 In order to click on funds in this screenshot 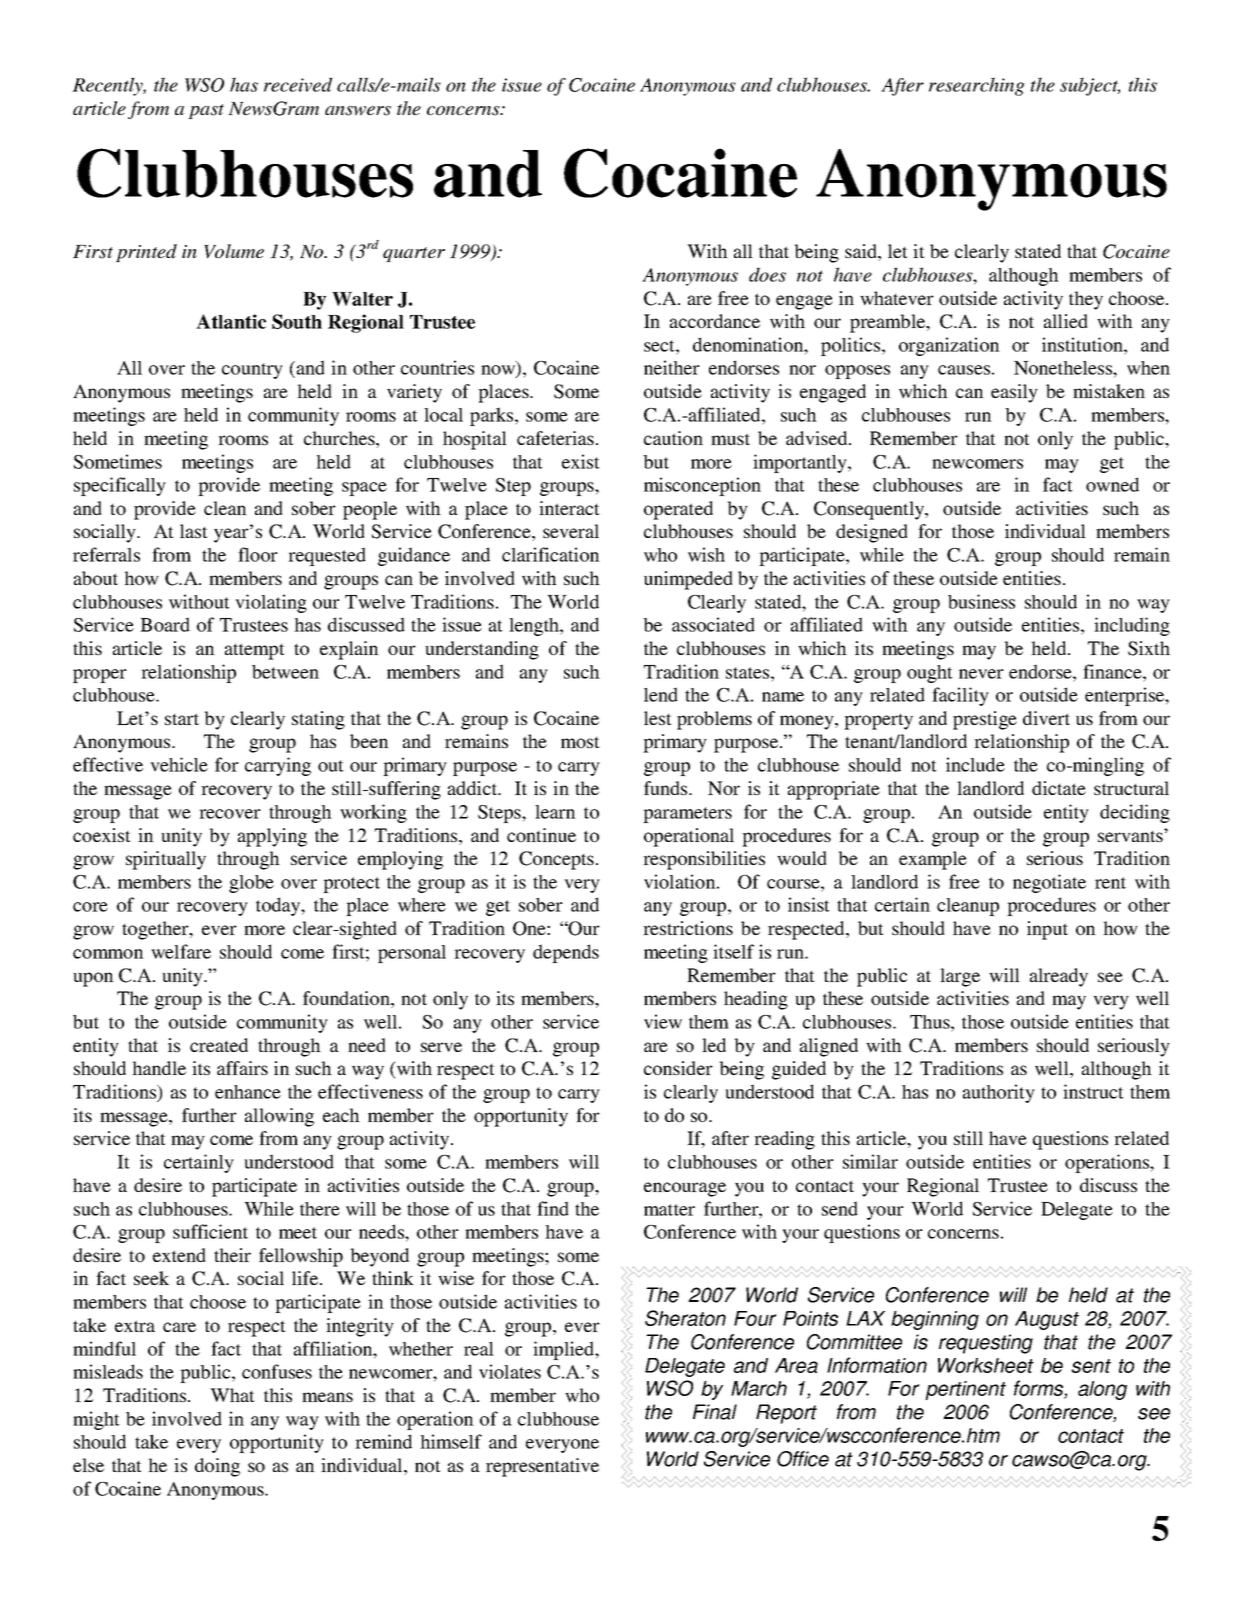, I will do `click(667, 788)`.
